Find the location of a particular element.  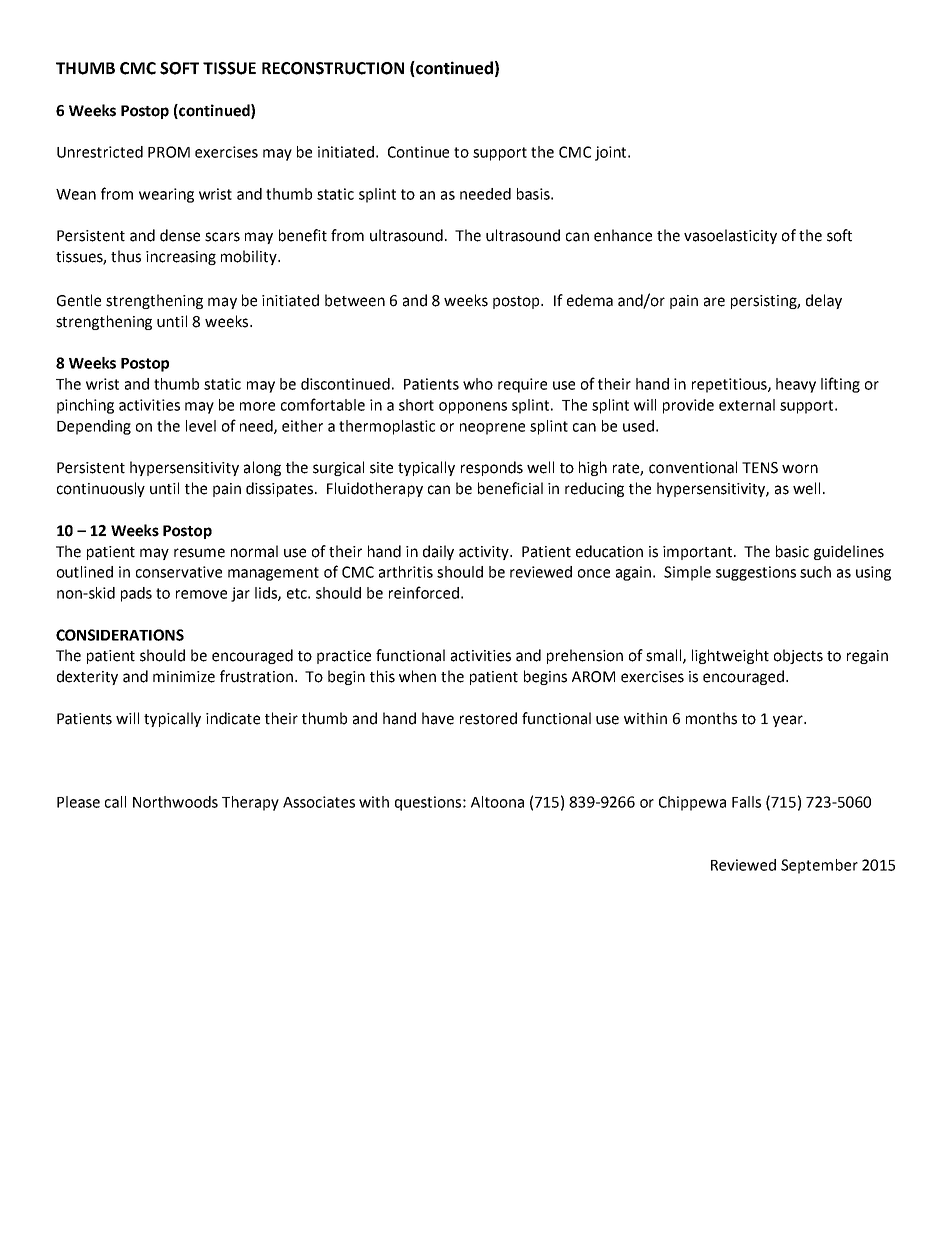

TENS is located at coordinates (760, 468).
